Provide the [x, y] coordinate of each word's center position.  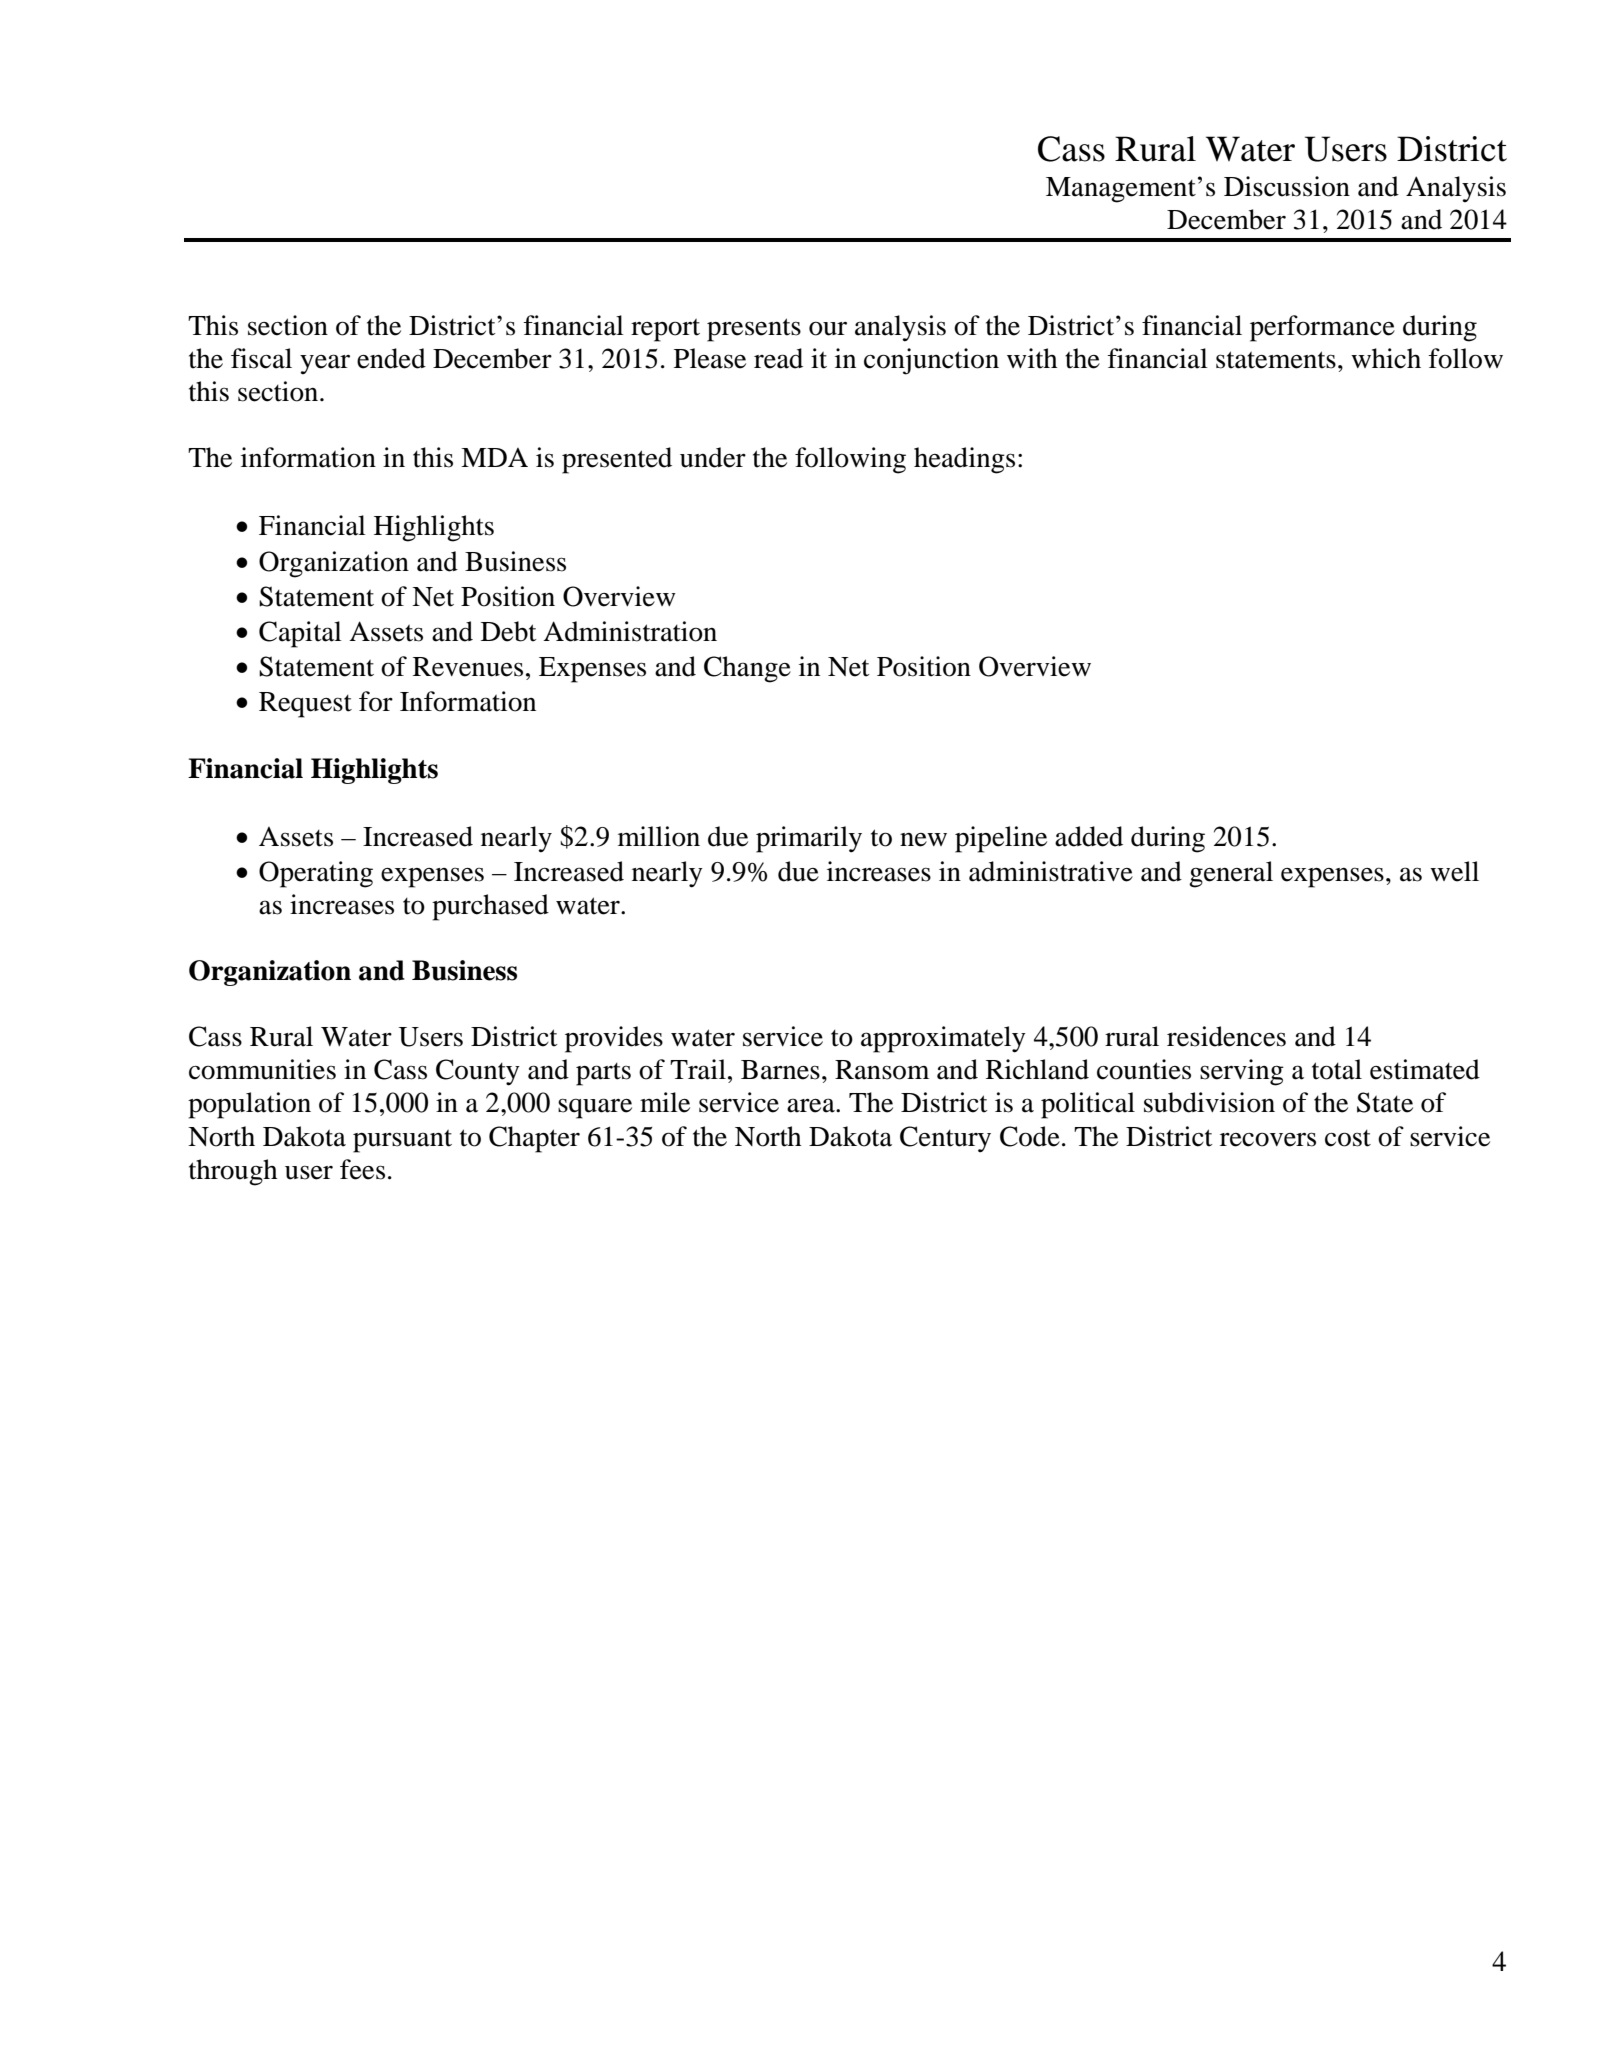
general [1231, 874]
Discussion [1287, 186]
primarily [809, 839]
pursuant [402, 1141]
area [812, 1105]
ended [391, 358]
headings [964, 460]
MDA [494, 457]
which [1386, 358]
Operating [316, 874]
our [828, 328]
